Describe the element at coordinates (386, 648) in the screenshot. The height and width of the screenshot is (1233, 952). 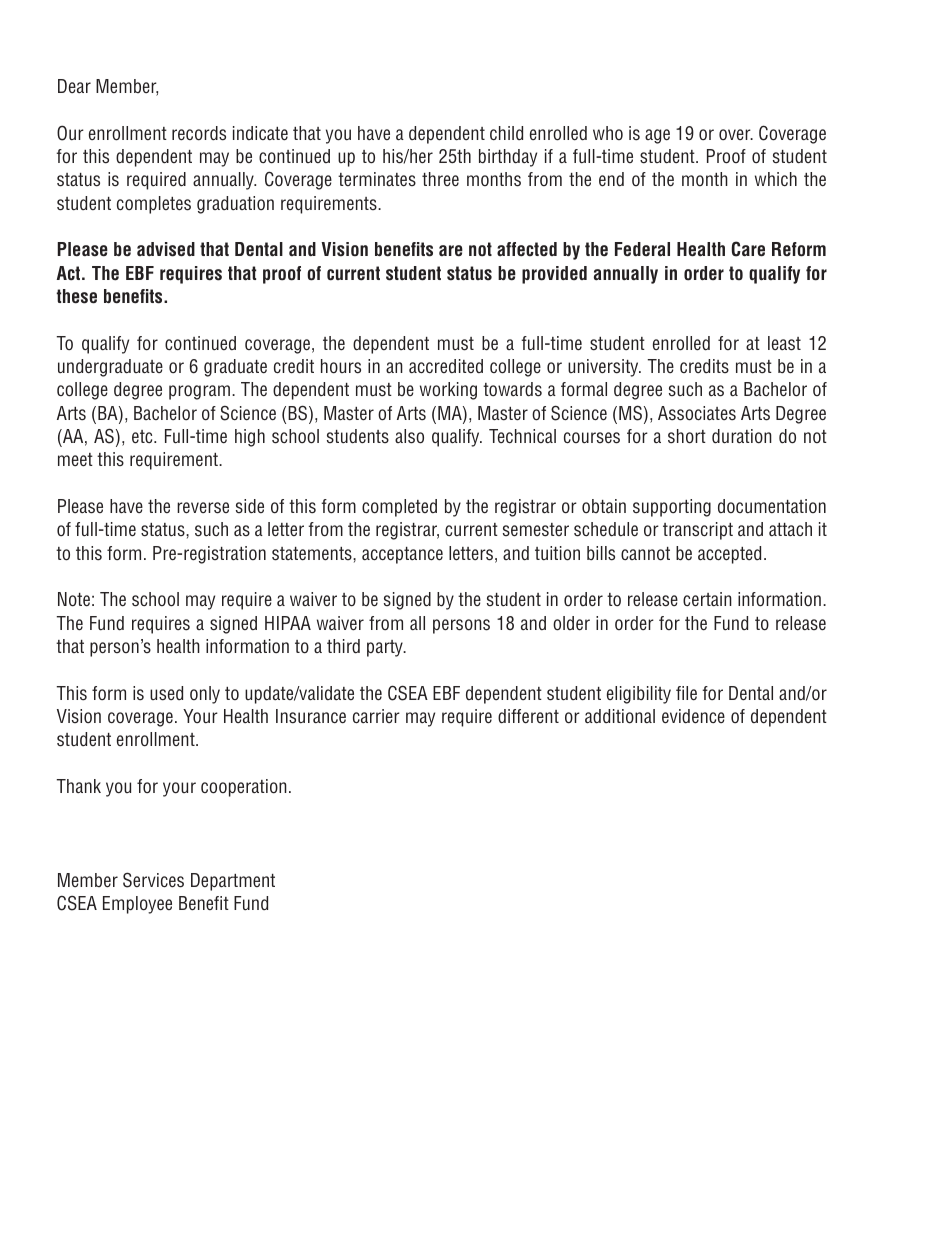
I see `party` at that location.
